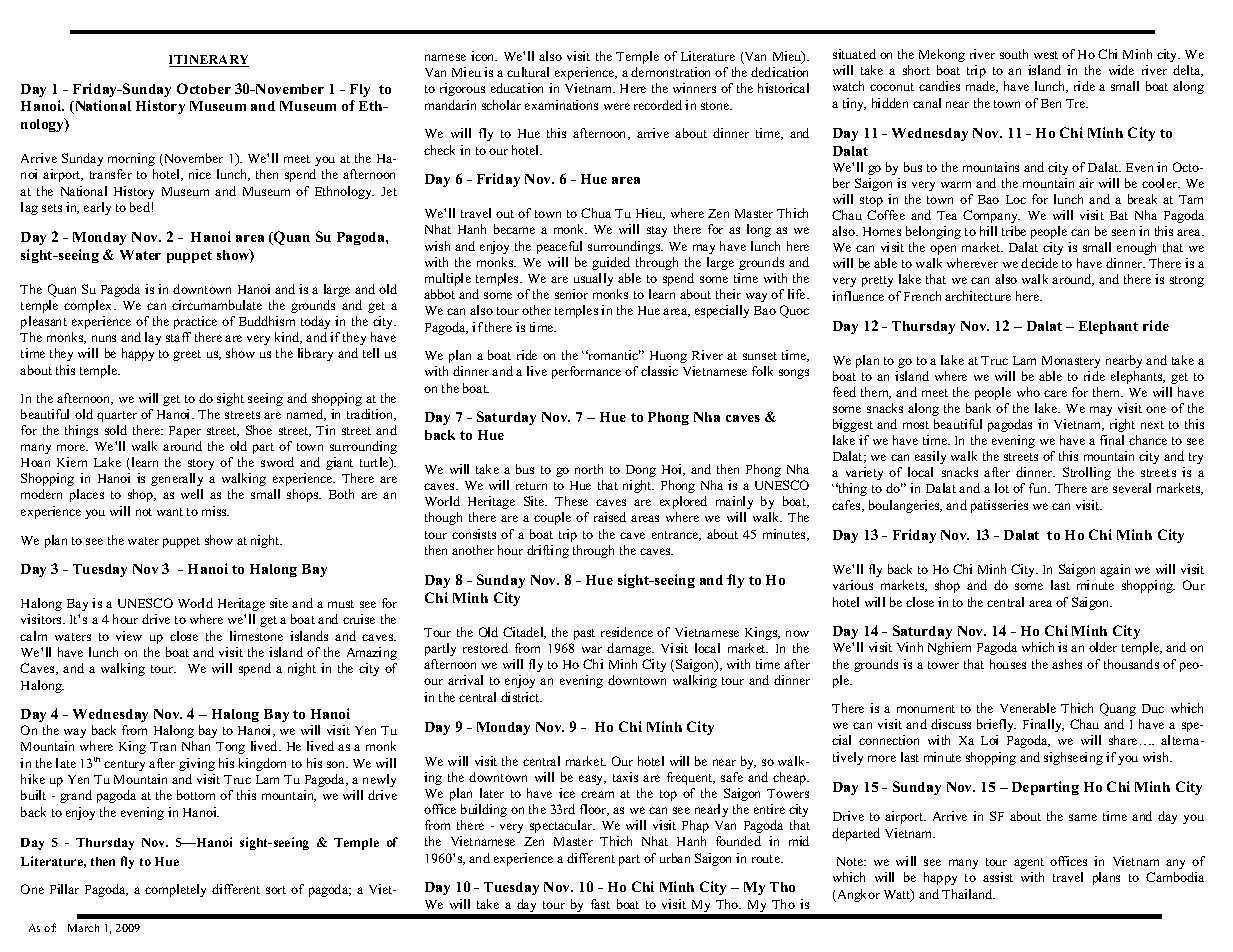 The width and height of the screenshot is (1233, 952). I want to click on ITINERARY, so click(209, 61).
